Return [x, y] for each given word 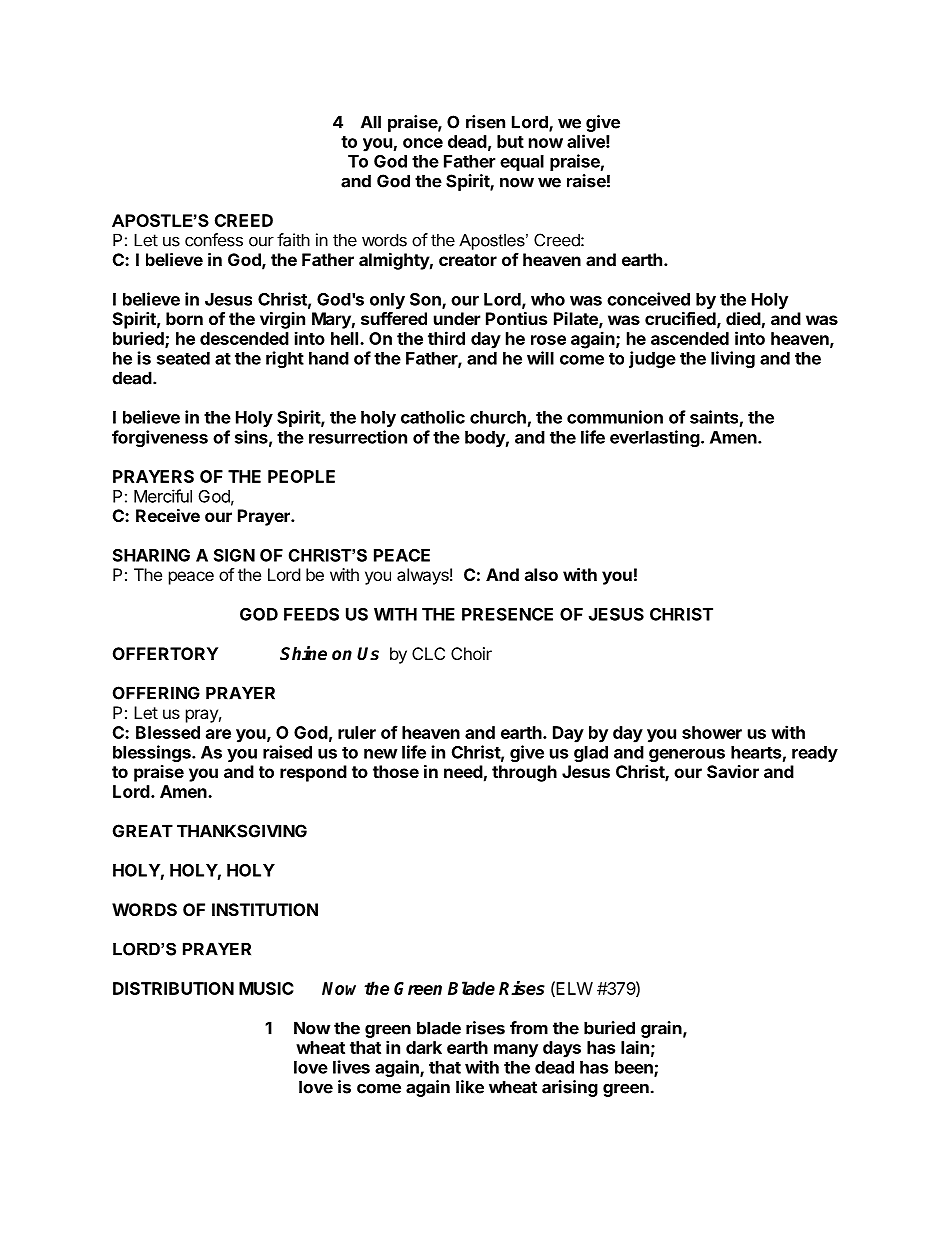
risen [485, 122]
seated [183, 358]
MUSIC [266, 988]
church [498, 417]
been [635, 1068]
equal [522, 163]
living [733, 359]
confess [214, 240]
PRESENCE [507, 614]
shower [712, 732]
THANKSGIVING [242, 831]
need [463, 771]
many [516, 1051]
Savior [733, 771]
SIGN [234, 555]
